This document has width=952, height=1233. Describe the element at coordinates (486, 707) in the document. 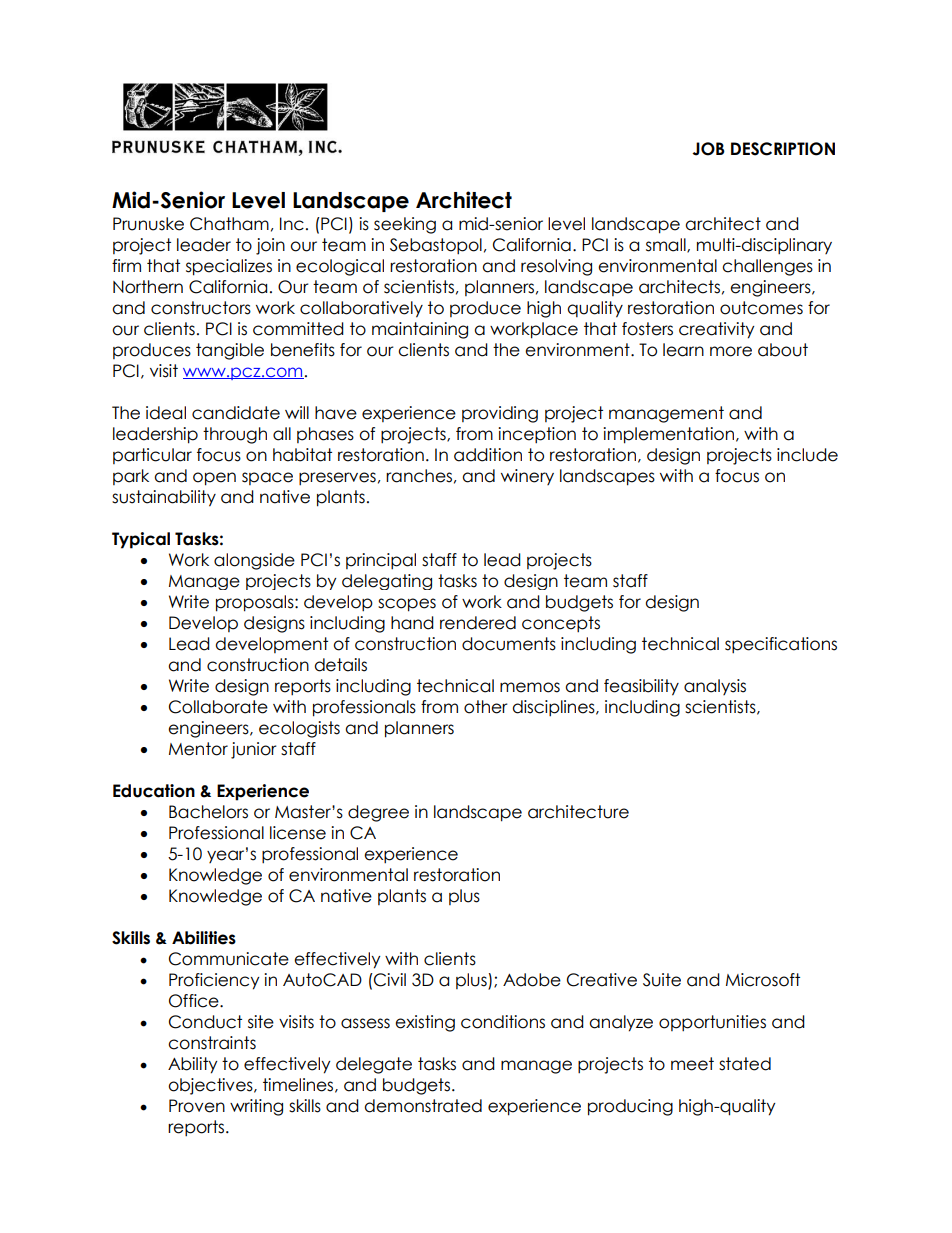

I see `other` at that location.
